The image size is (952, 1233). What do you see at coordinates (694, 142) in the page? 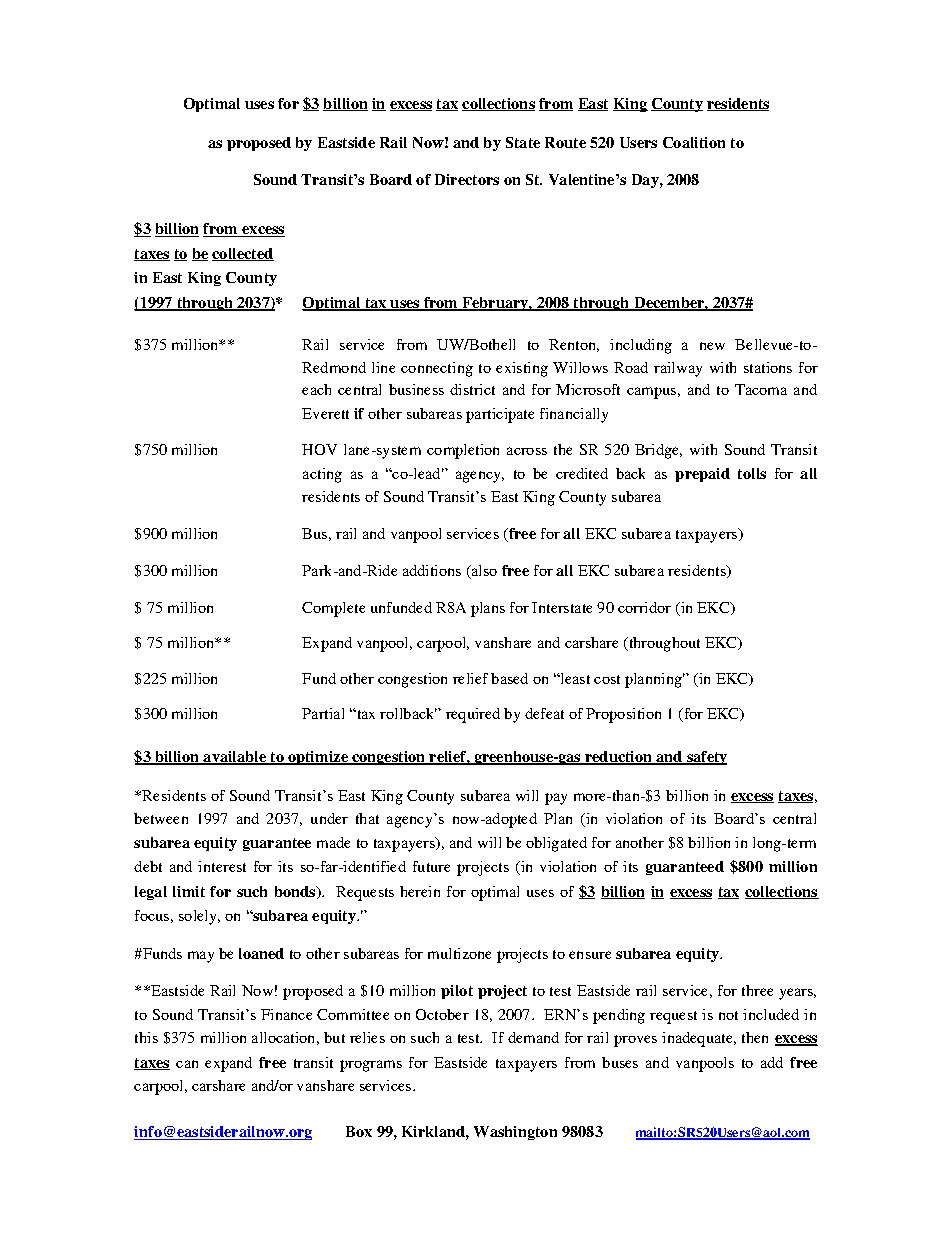
I see `Coalition` at bounding box center [694, 142].
